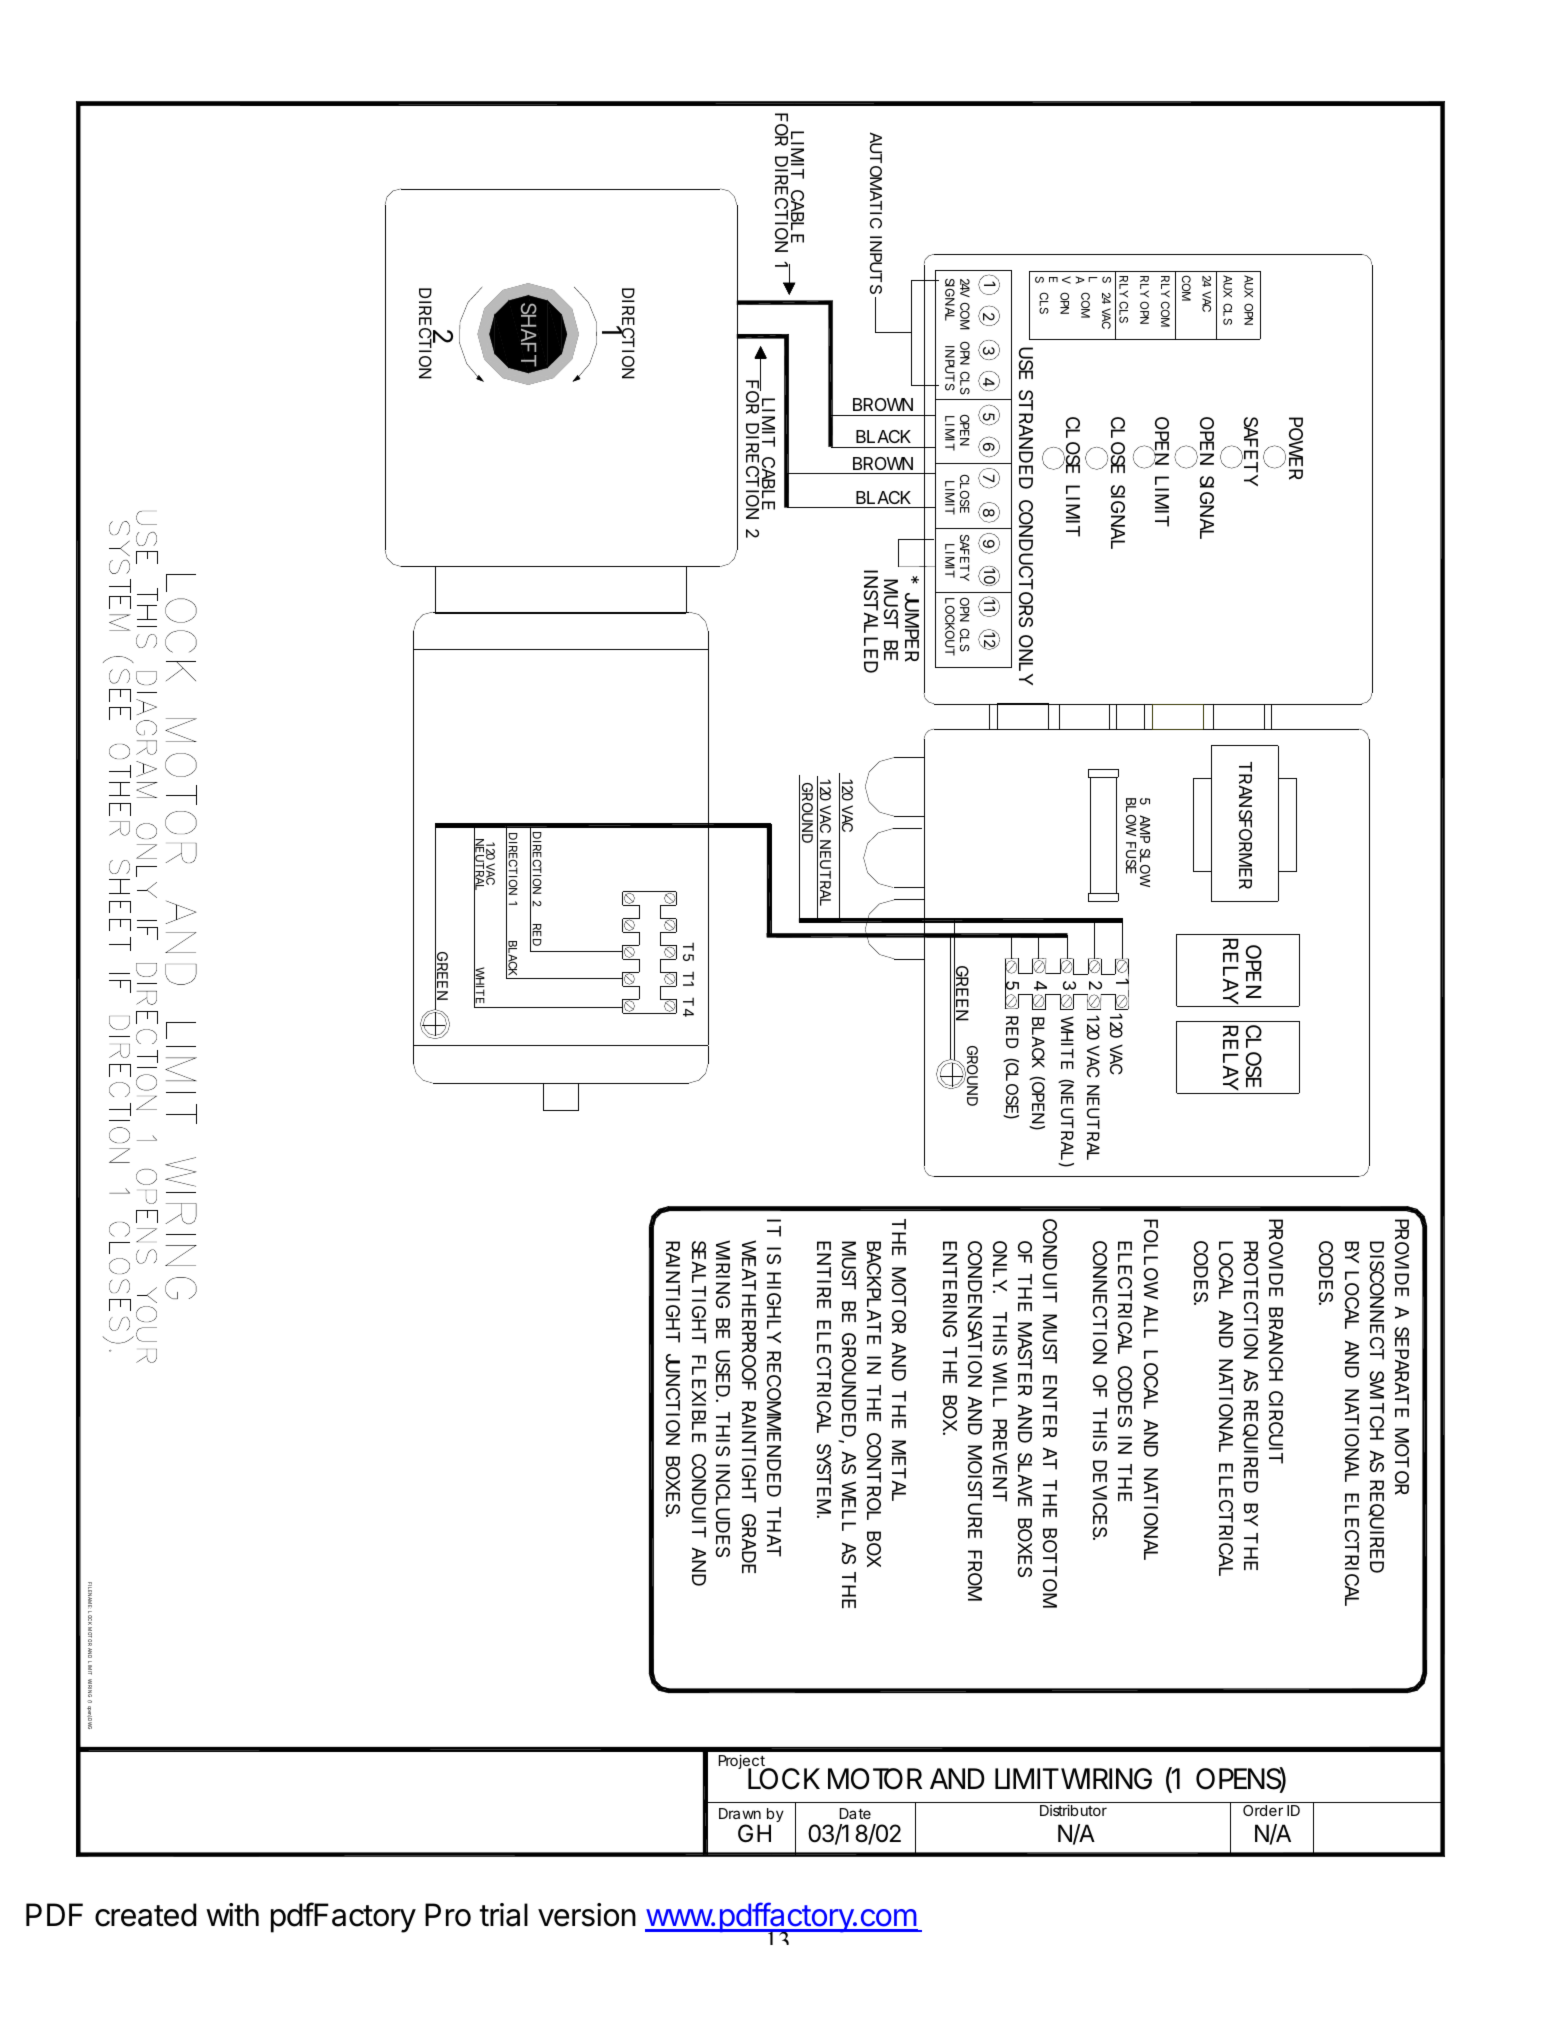  Describe the element at coordinates (1073, 1810) in the screenshot. I see `Distributor` at that location.
